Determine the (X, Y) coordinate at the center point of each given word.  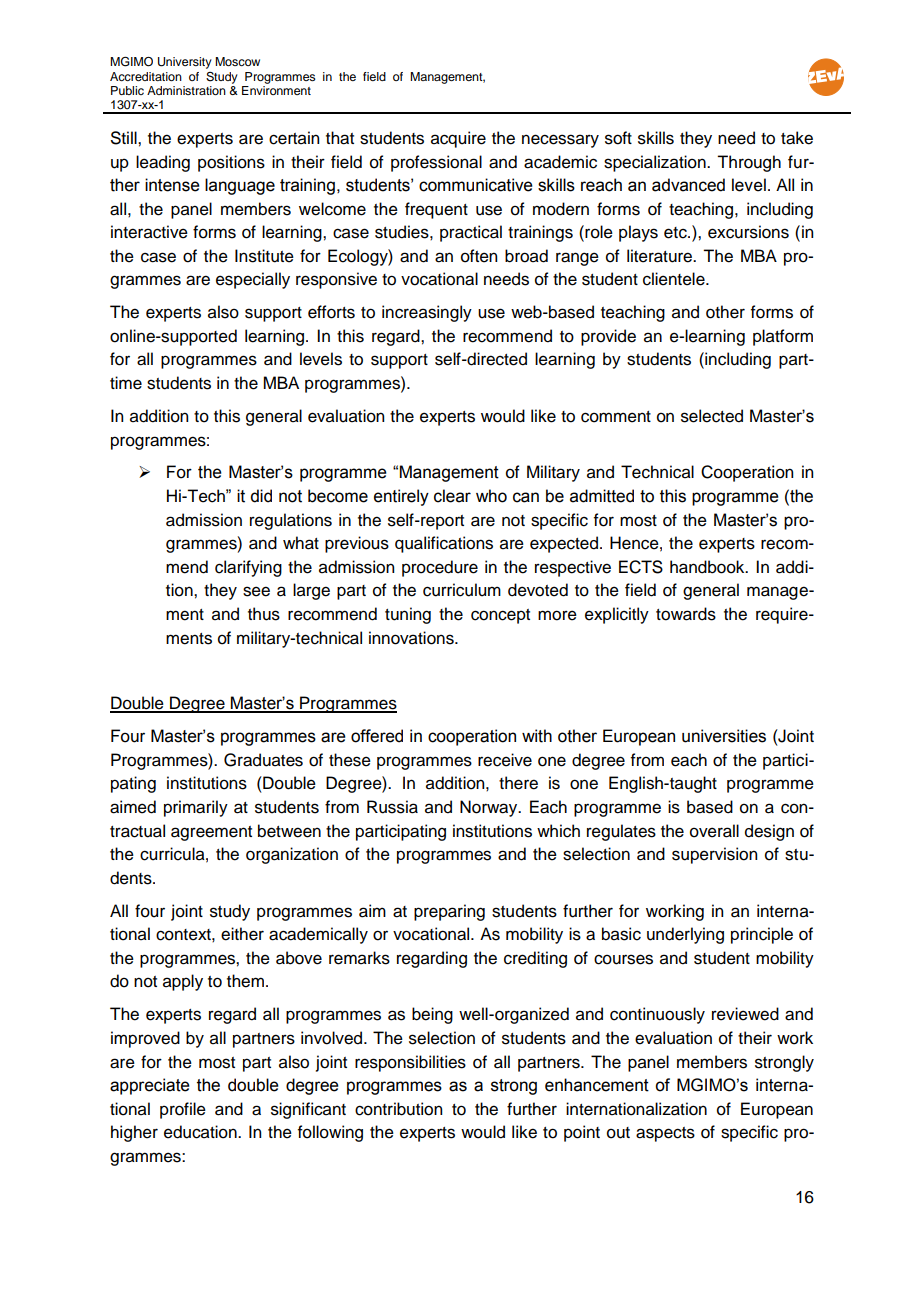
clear (452, 496)
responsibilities (410, 1063)
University (185, 63)
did (261, 496)
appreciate (150, 1086)
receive (505, 760)
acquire (458, 139)
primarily (196, 808)
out (618, 1133)
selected (712, 416)
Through (749, 163)
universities (724, 736)
